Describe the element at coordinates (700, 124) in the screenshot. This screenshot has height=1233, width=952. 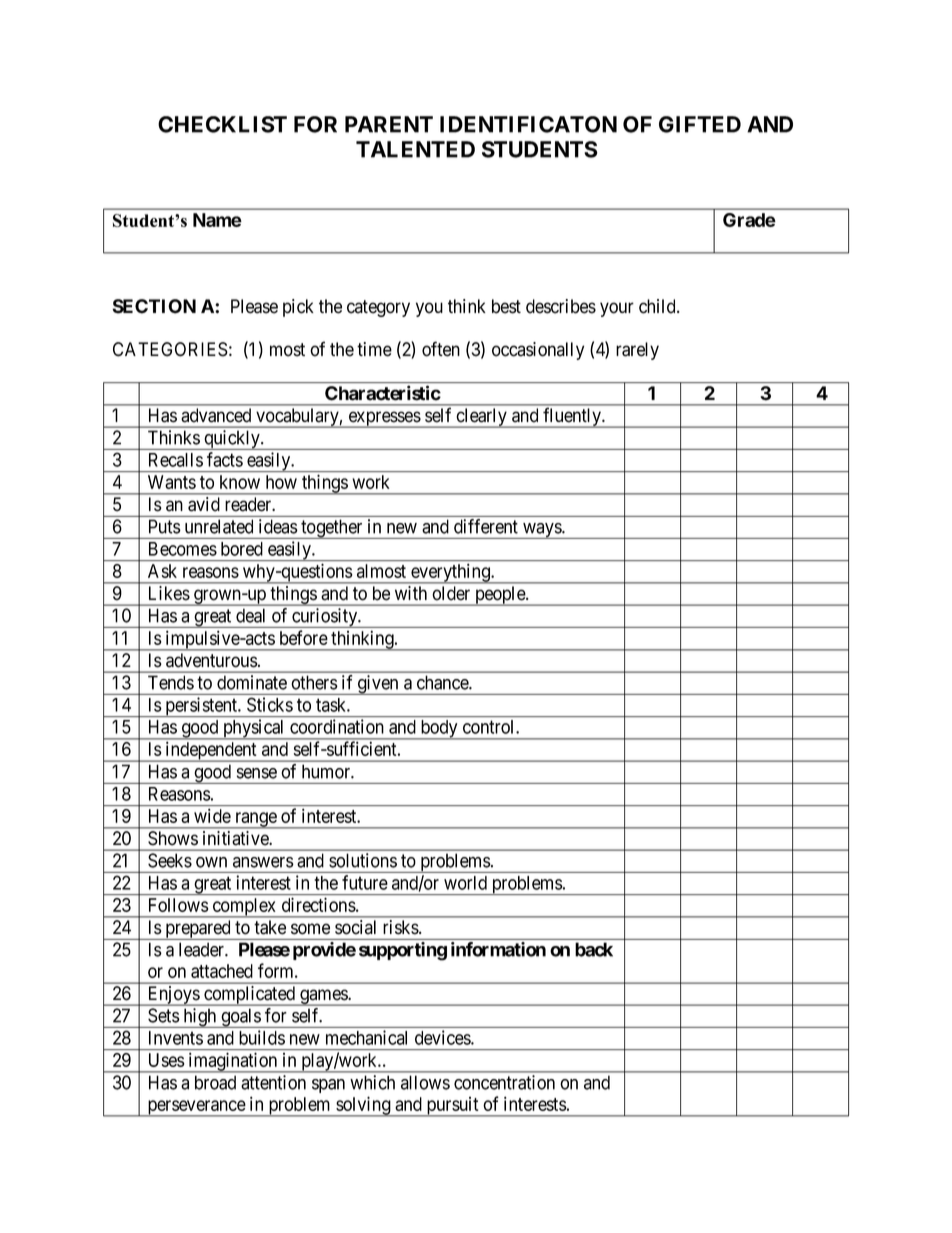
I see `GIFTED` at that location.
